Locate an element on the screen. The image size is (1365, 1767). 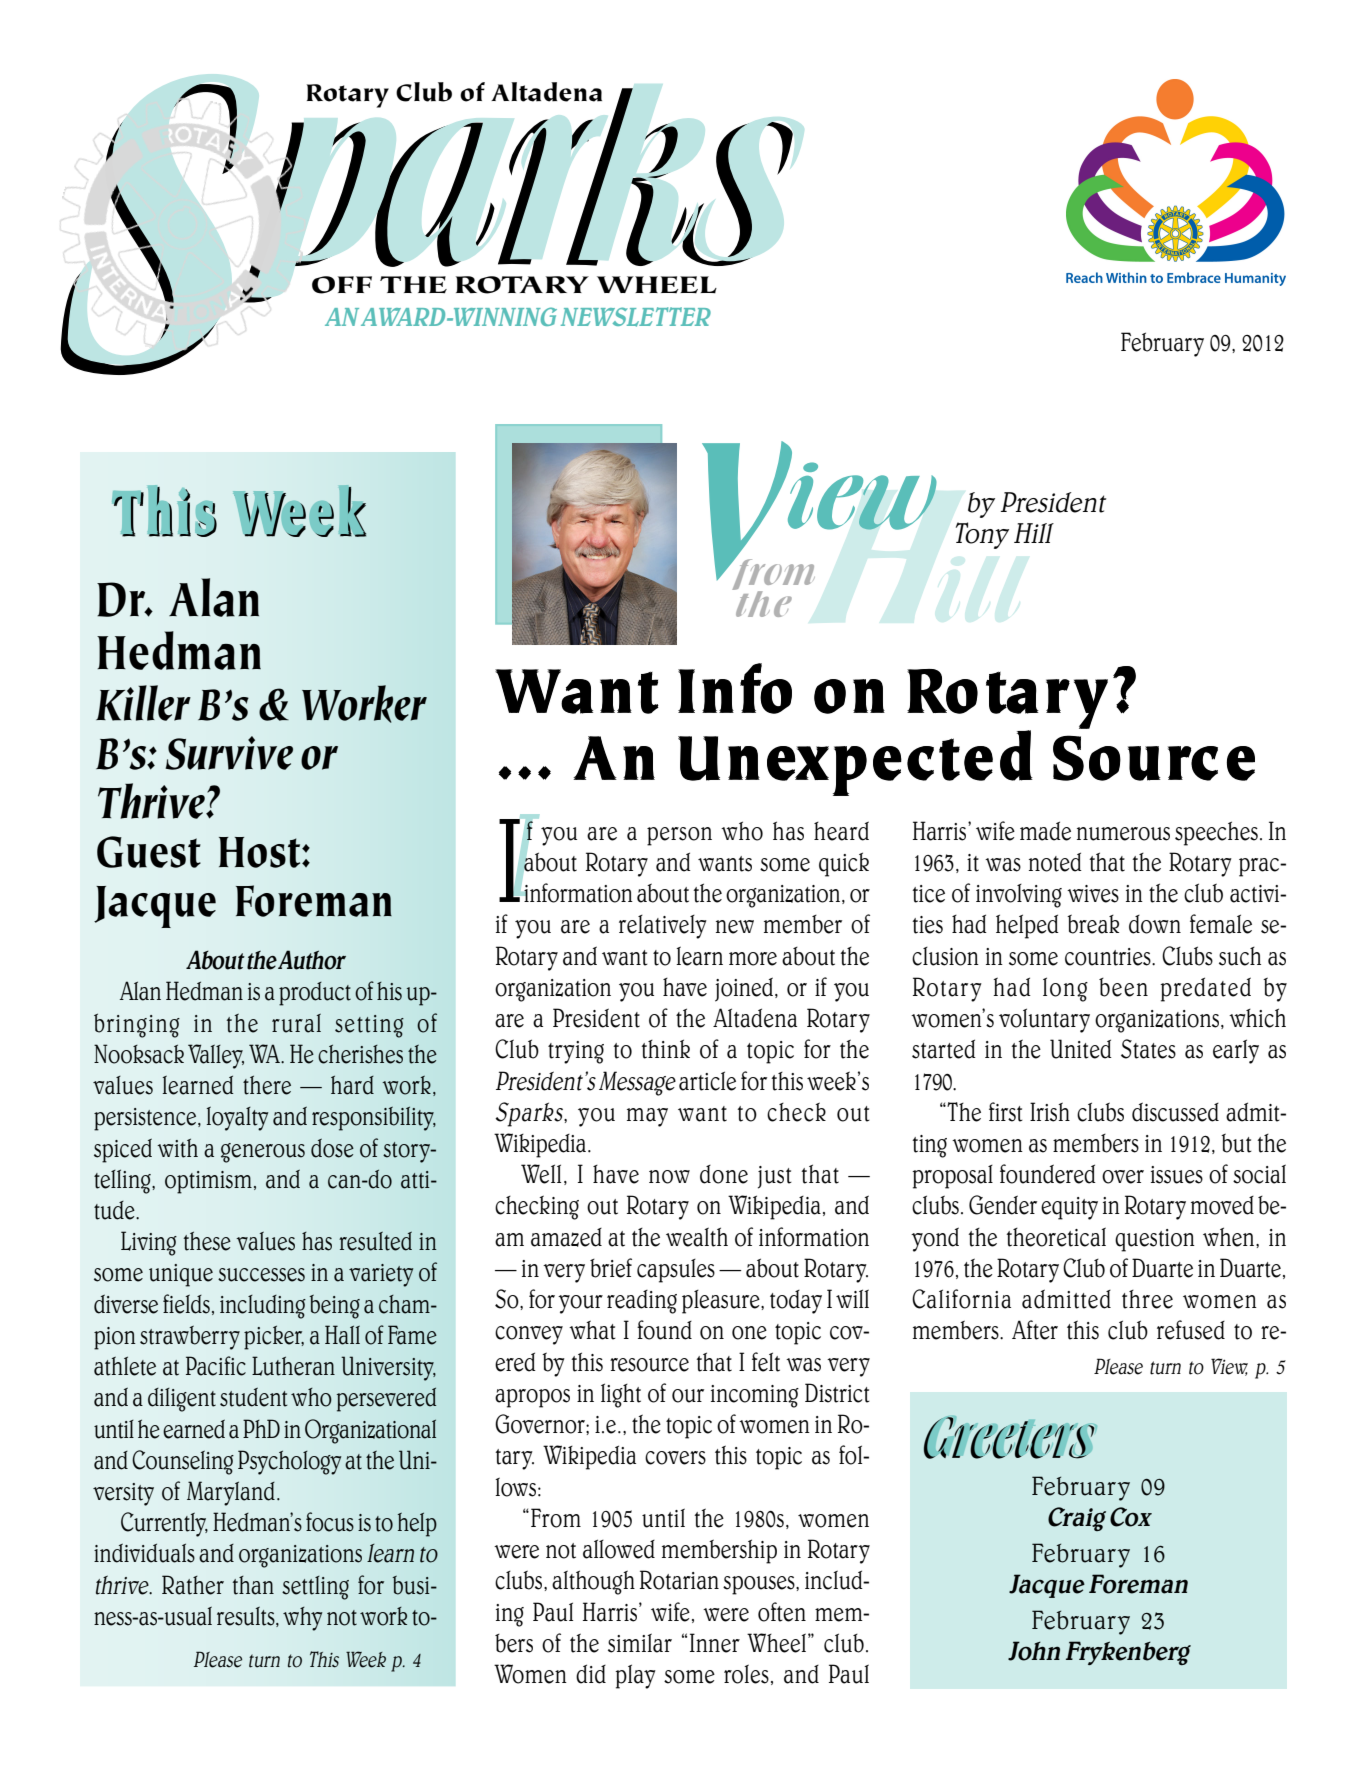
why is located at coordinates (303, 1619).
